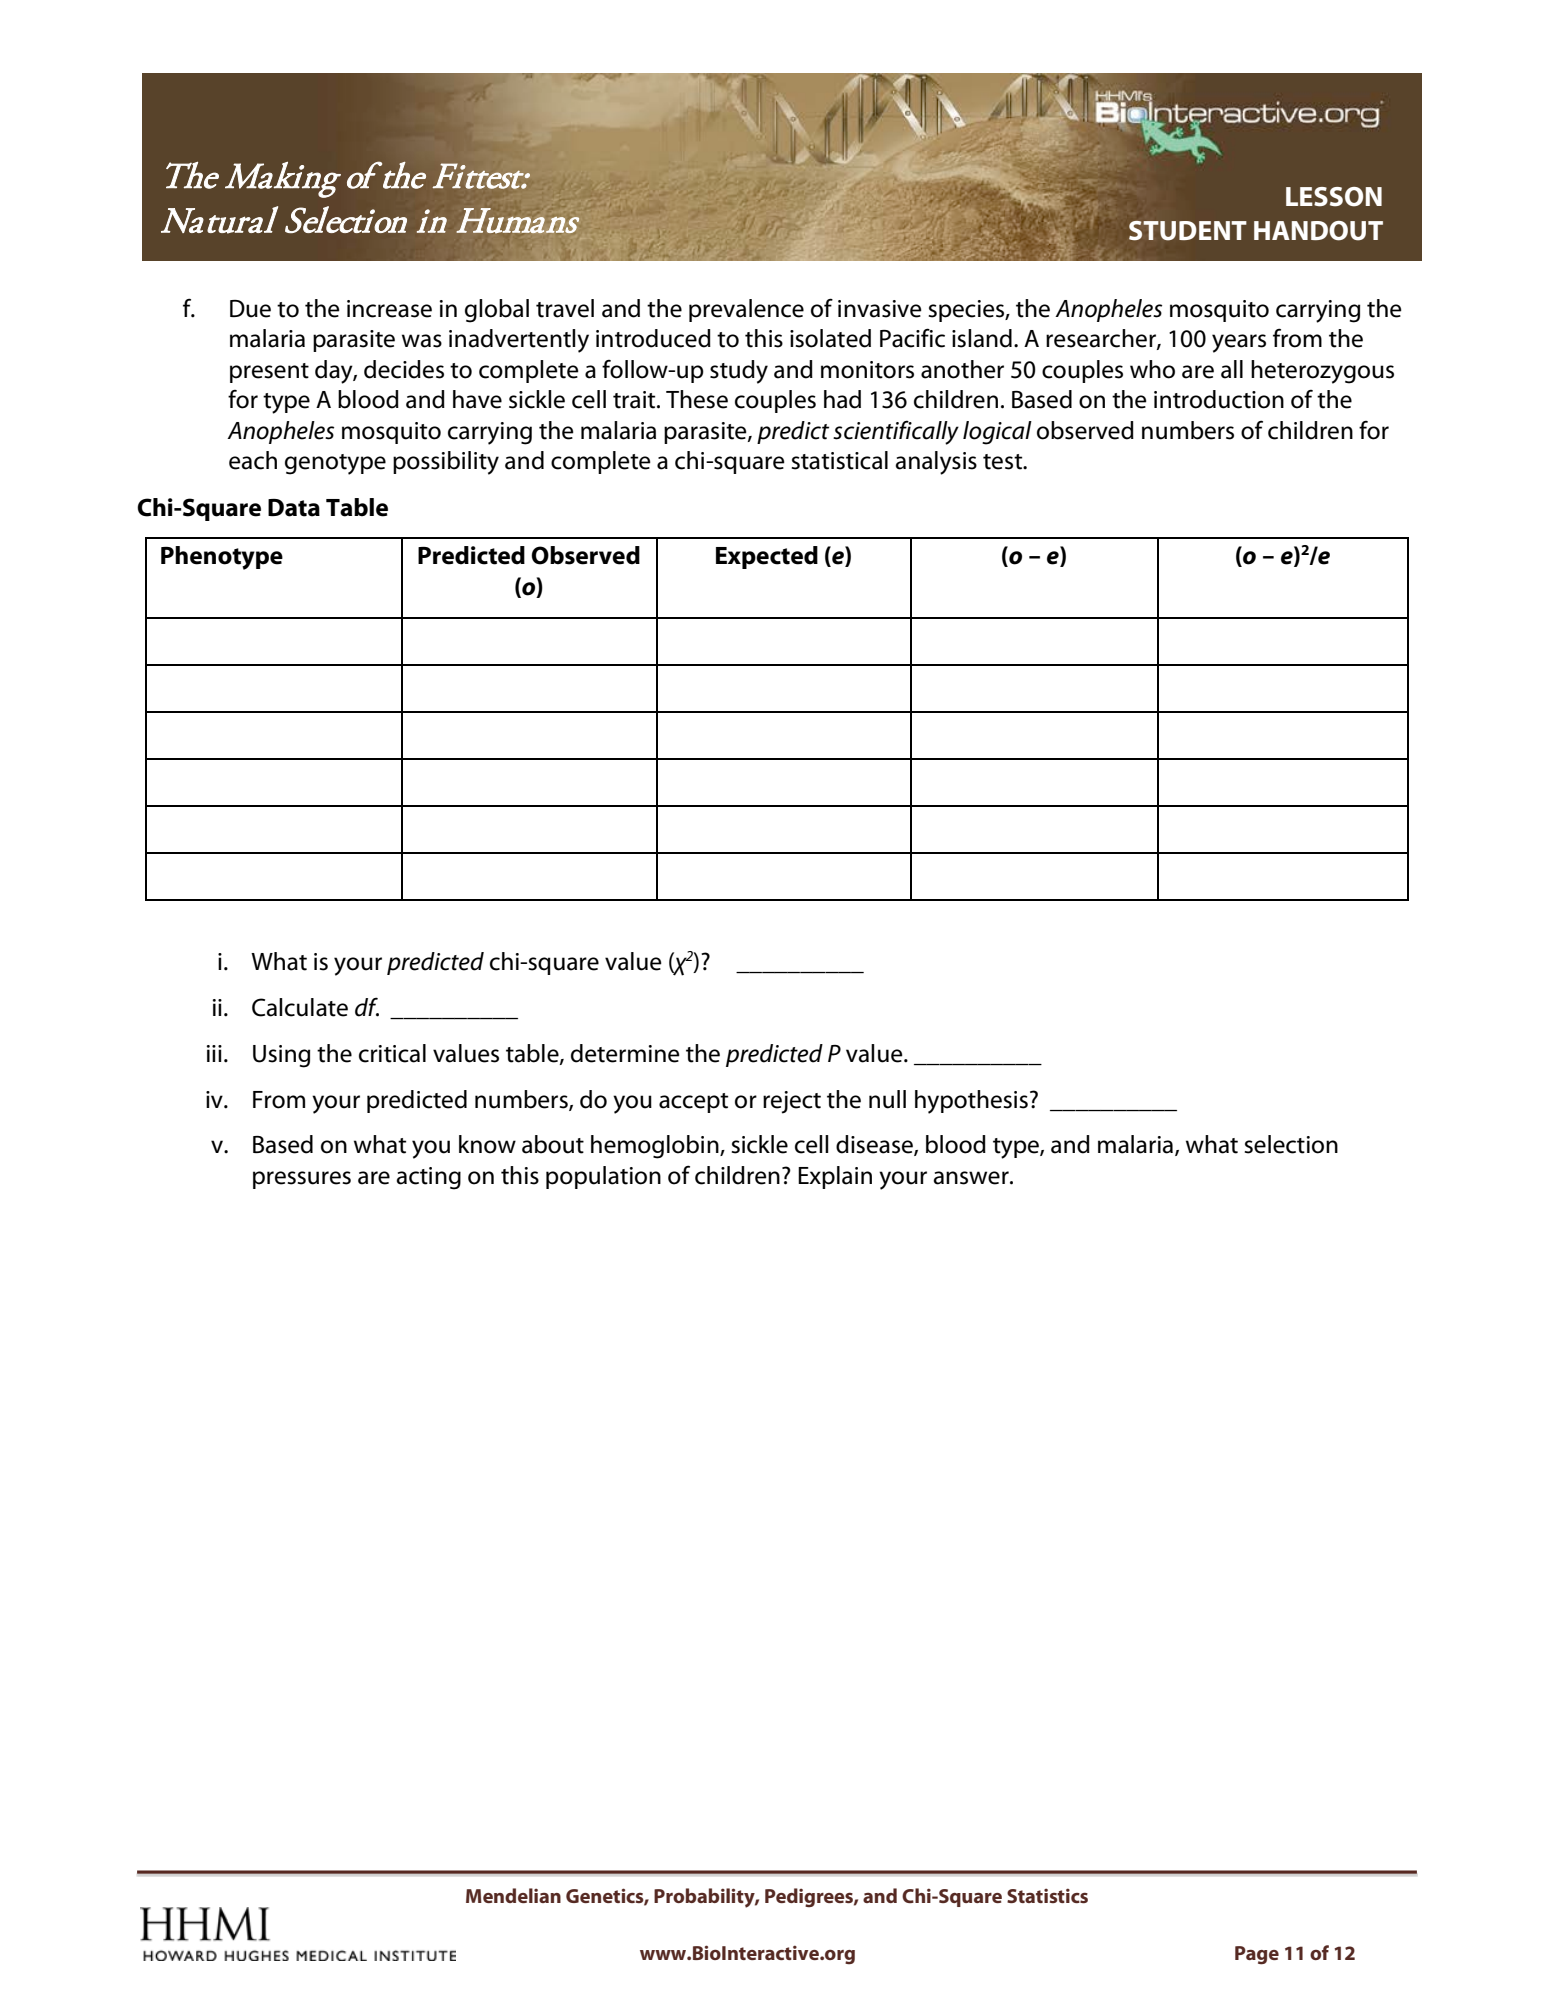 The height and width of the document is (2011, 1554). I want to click on Explain, so click(835, 1177).
